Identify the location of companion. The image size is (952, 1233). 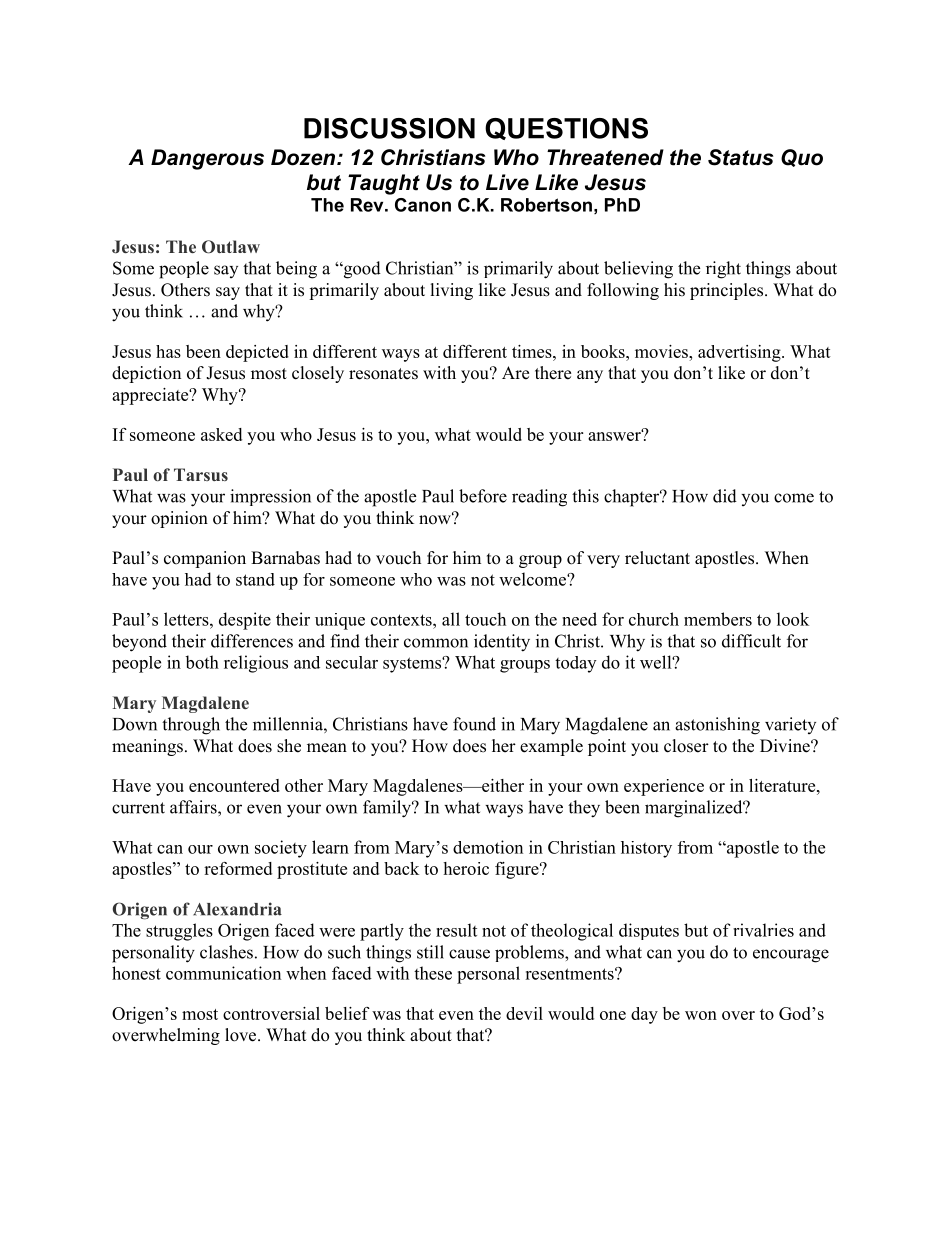
(205, 559).
